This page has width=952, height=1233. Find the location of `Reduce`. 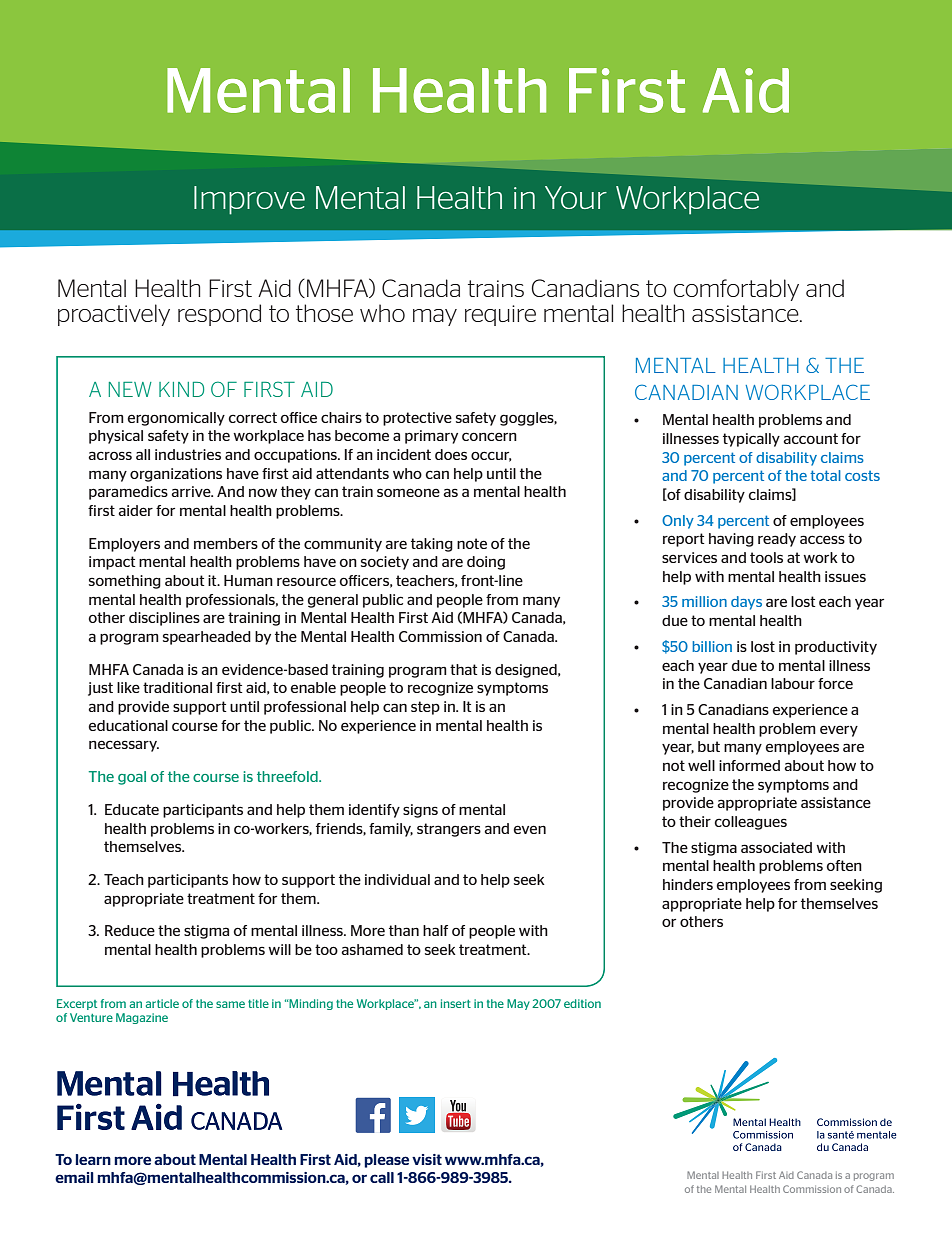

Reduce is located at coordinates (130, 930).
